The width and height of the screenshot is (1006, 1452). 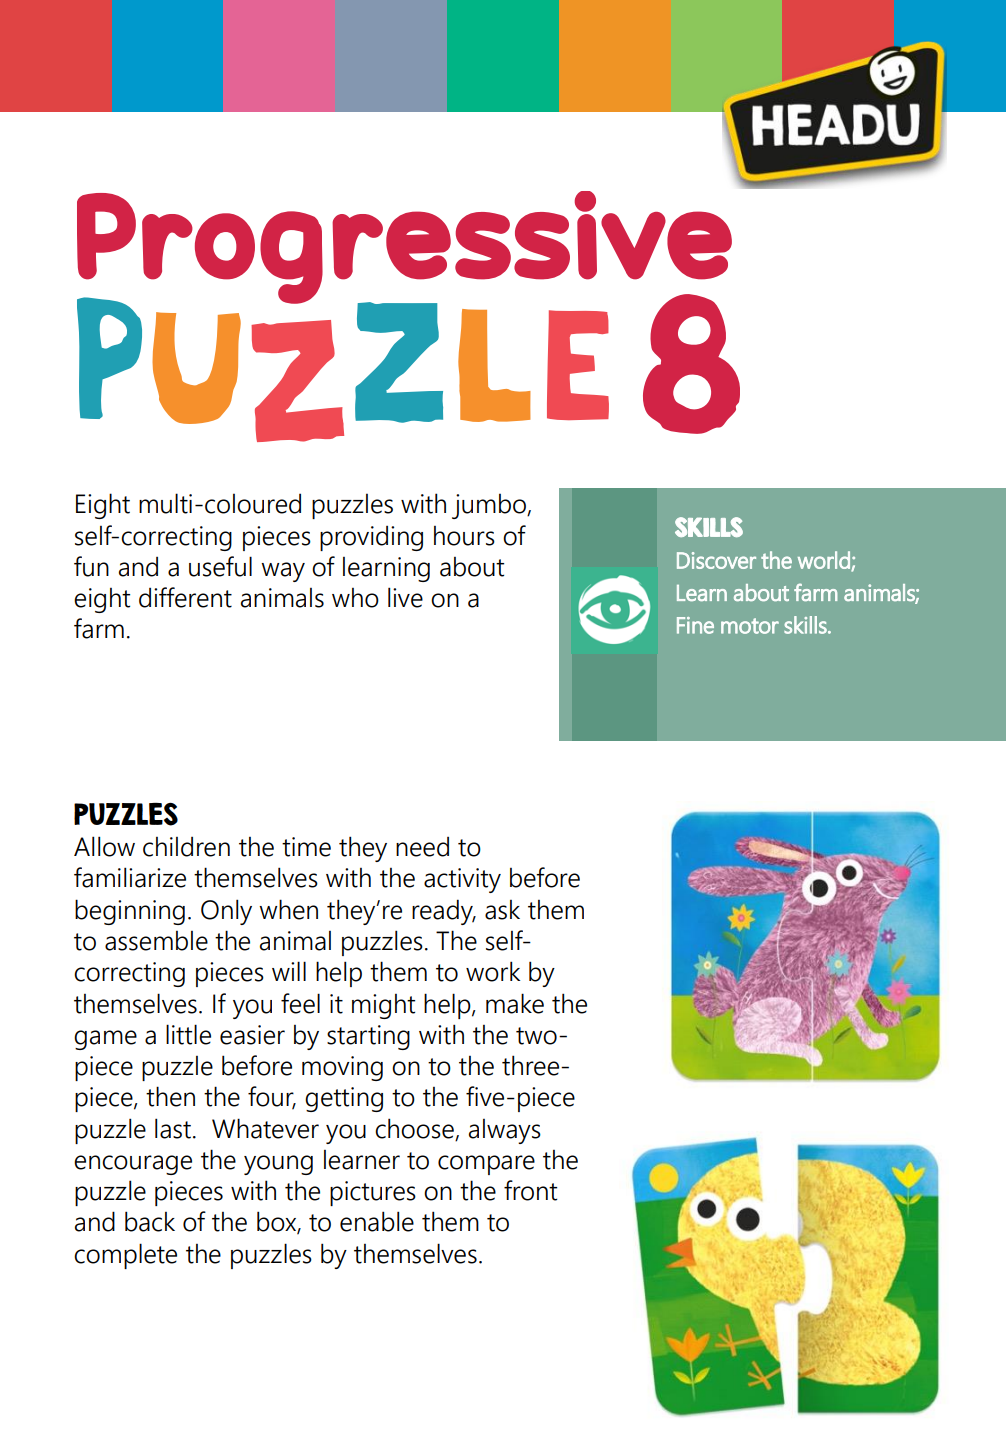 What do you see at coordinates (377, 1221) in the screenshot?
I see `enable` at bounding box center [377, 1221].
